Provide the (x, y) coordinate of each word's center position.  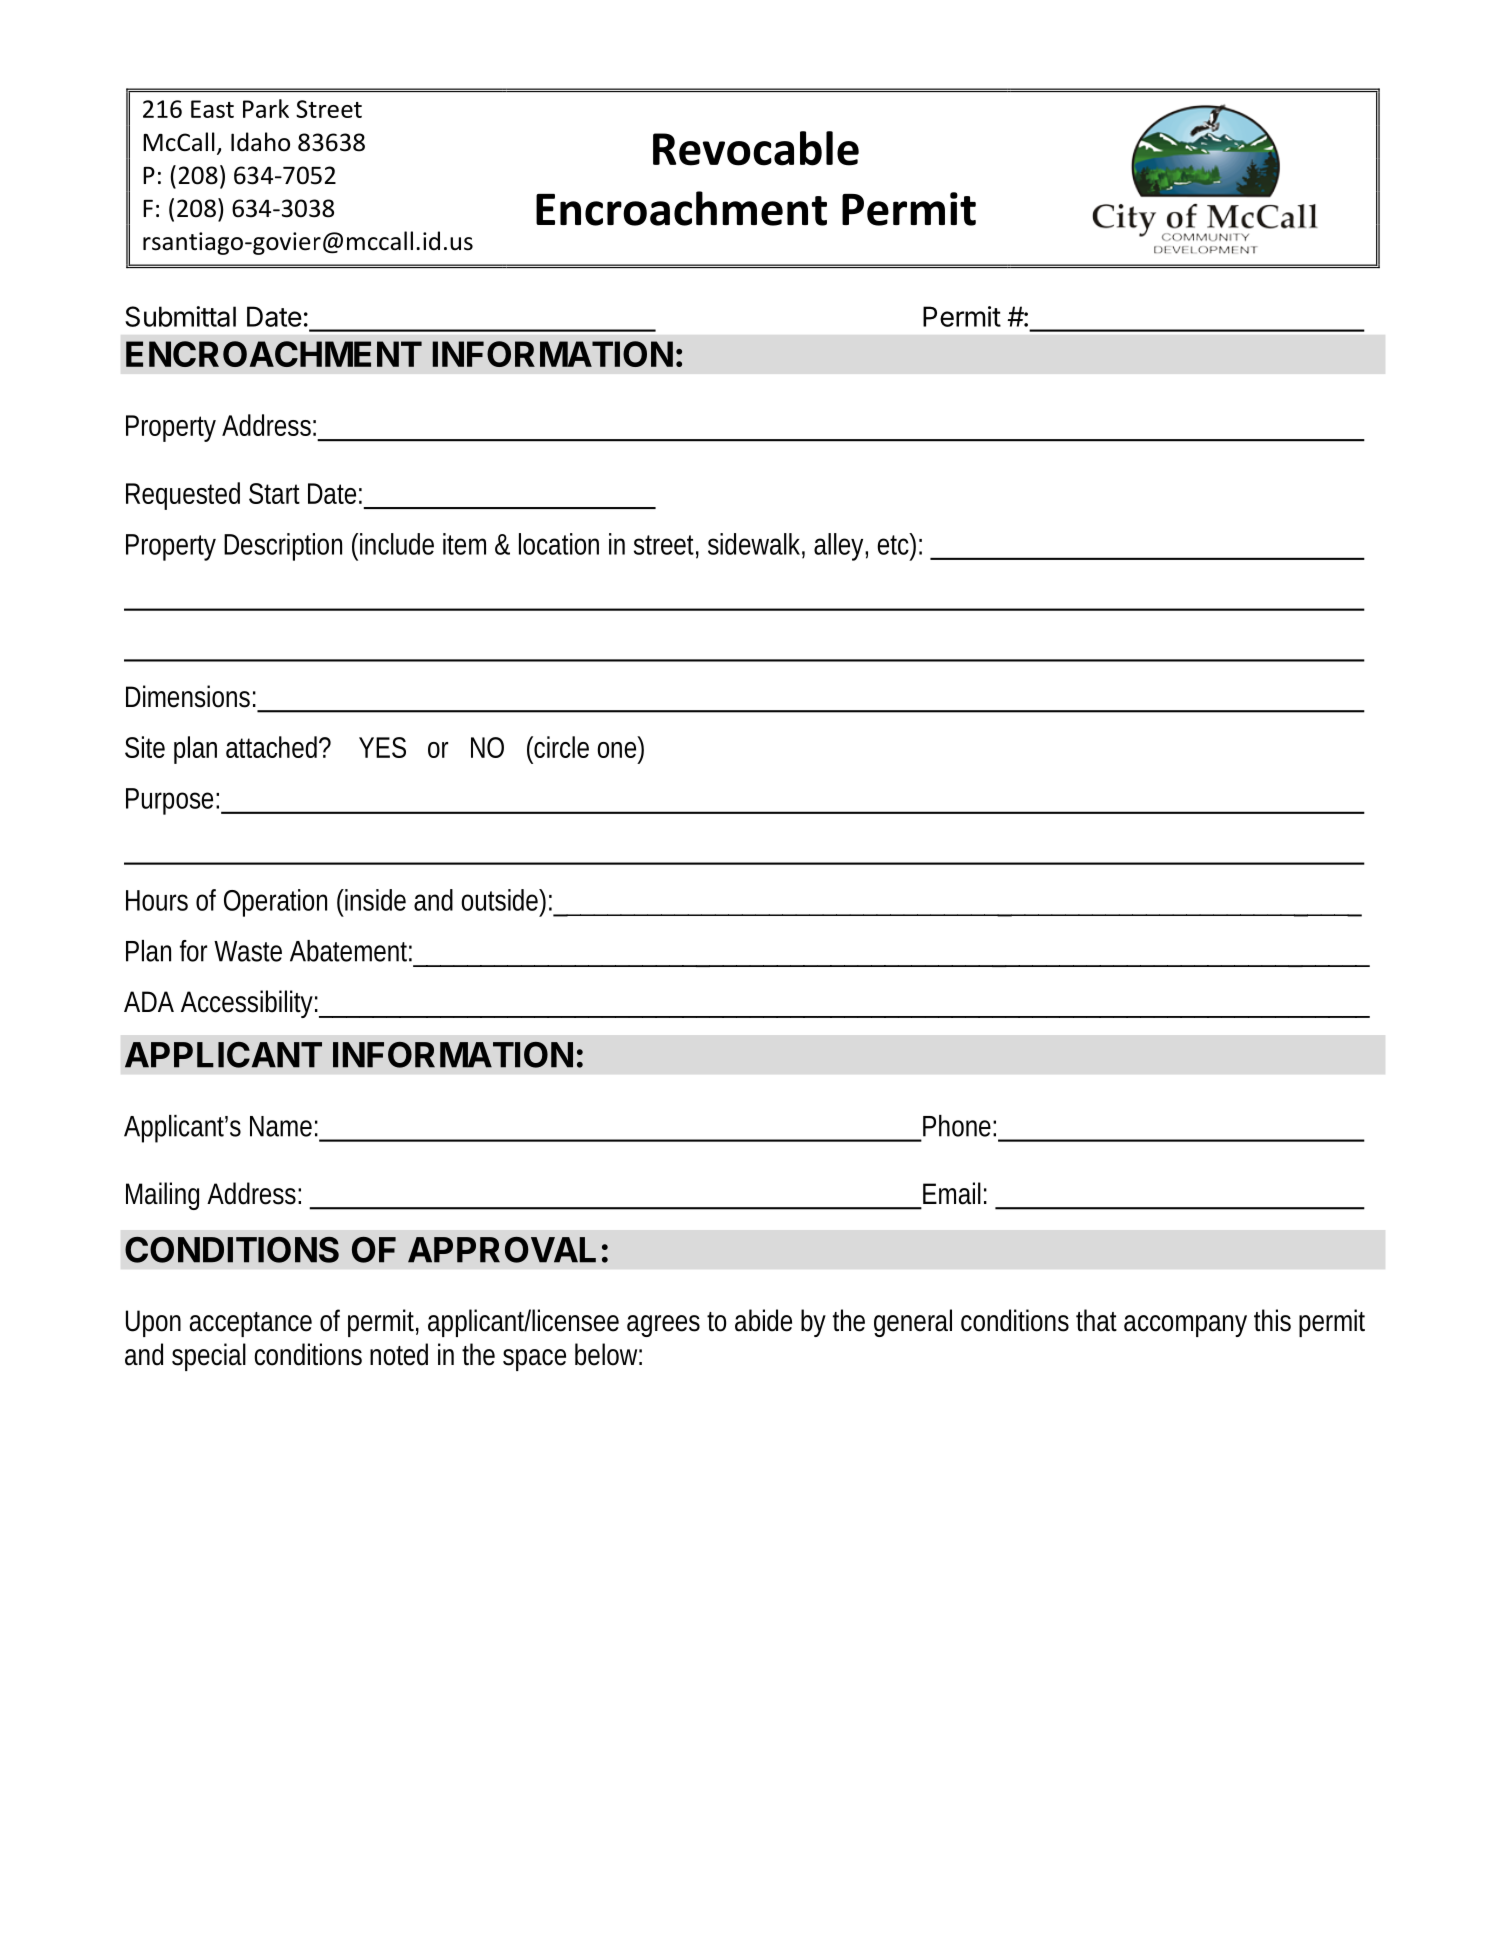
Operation (275, 903)
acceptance (250, 1324)
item (464, 544)
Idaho (260, 142)
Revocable (756, 148)
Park (266, 108)
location (559, 544)
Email (952, 1193)
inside (374, 900)
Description (283, 547)
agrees (663, 1326)
